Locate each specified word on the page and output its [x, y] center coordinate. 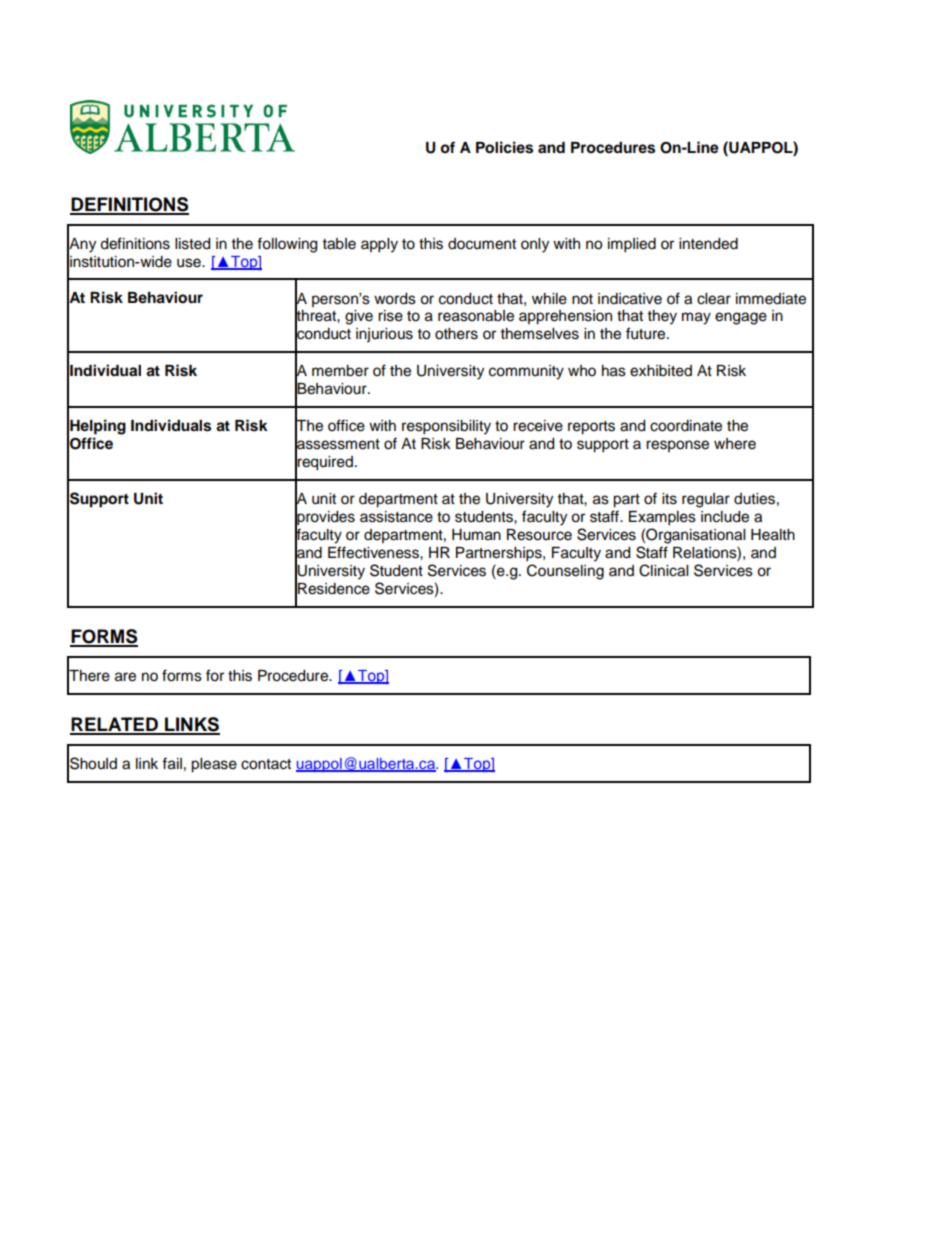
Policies [504, 147]
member [340, 371]
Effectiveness [374, 552]
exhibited [661, 371]
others [456, 334]
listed [192, 244]
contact [266, 764]
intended [708, 244]
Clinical [663, 570]
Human [476, 535]
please [214, 765]
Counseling [565, 572]
